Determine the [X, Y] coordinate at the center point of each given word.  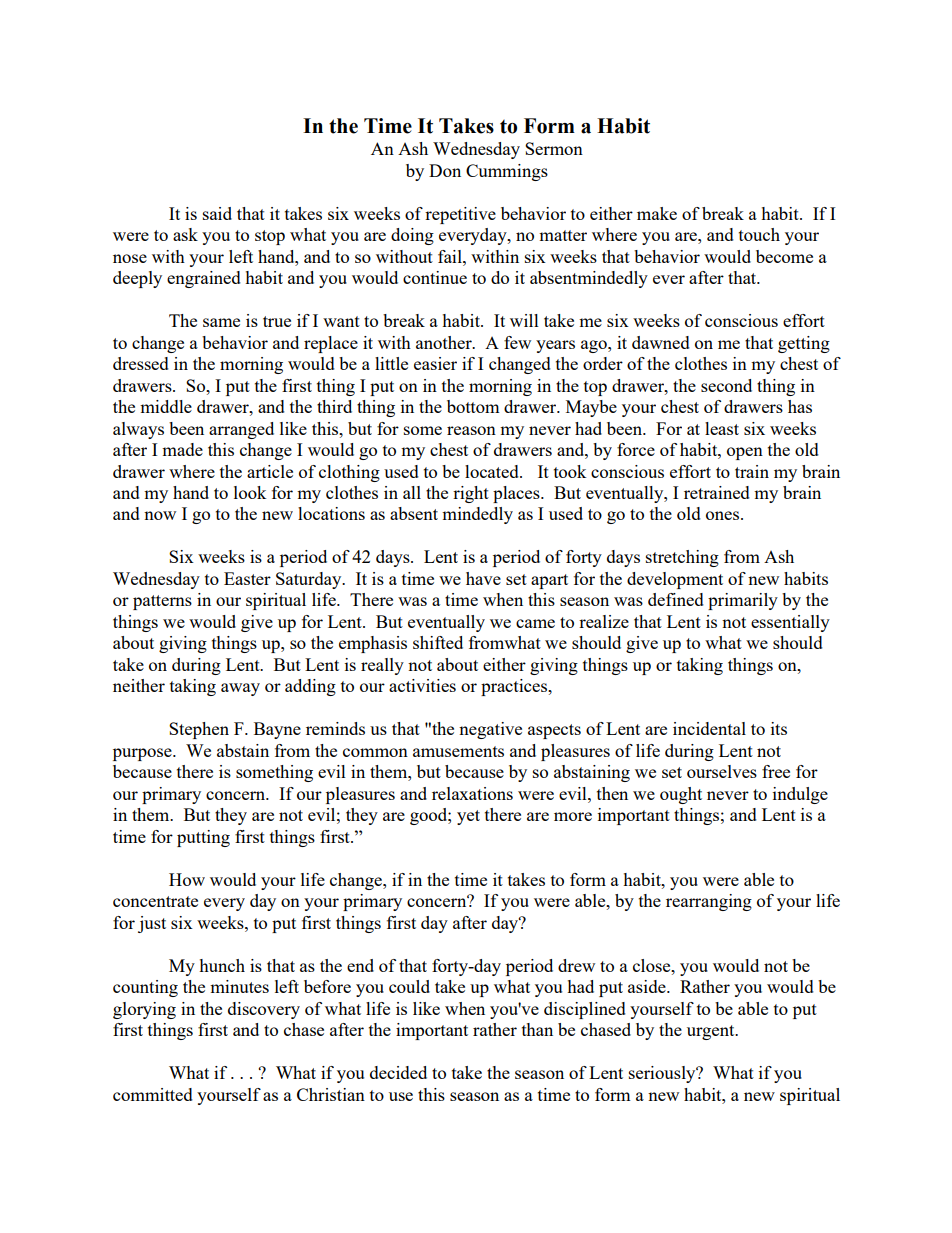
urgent [712, 1032]
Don [445, 170]
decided [398, 1072]
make [657, 213]
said [217, 213]
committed [153, 1094]
